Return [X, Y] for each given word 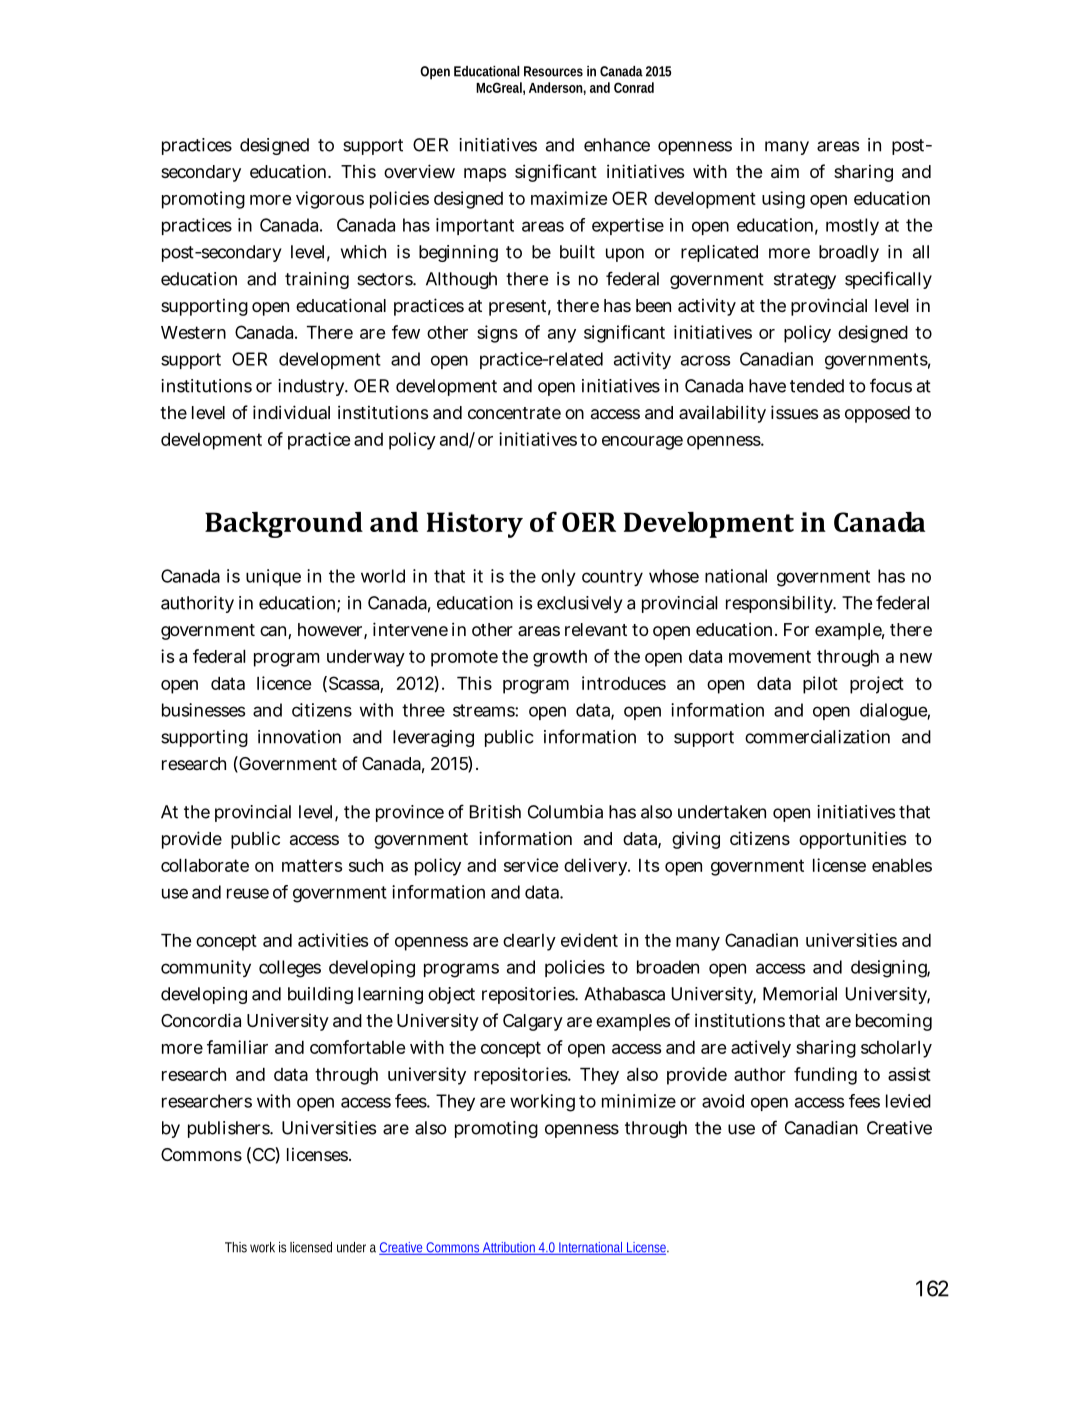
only [558, 577]
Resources [553, 71]
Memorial [800, 994]
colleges [290, 969]
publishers [230, 1129]
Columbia [565, 812]
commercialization [817, 737]
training [317, 280]
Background [284, 525]
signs [497, 334]
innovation [299, 737]
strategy [805, 281]
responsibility [781, 604]
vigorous [330, 200]
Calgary [533, 1022]
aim [785, 171]
